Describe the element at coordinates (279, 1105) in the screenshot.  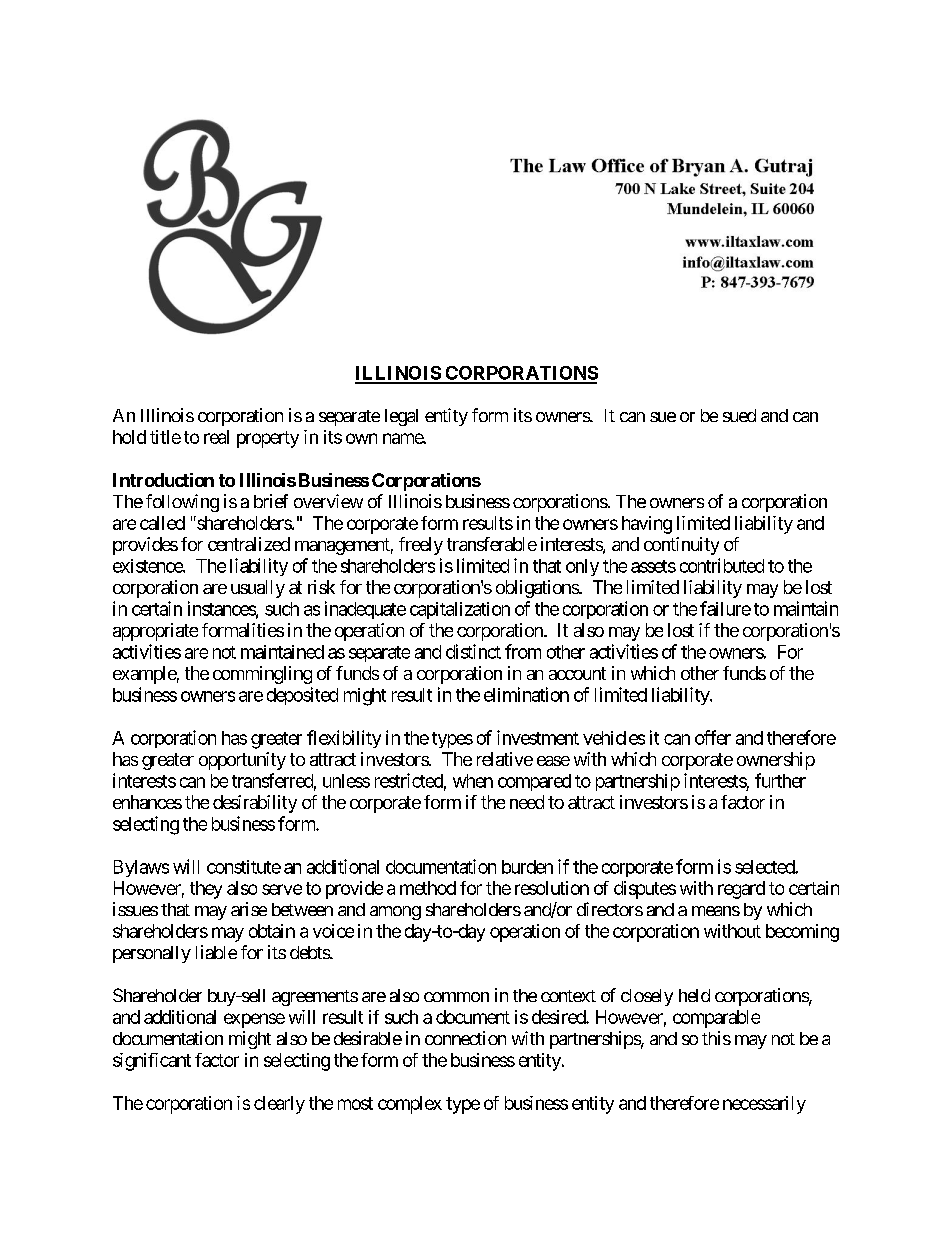
I see `clearly` at that location.
